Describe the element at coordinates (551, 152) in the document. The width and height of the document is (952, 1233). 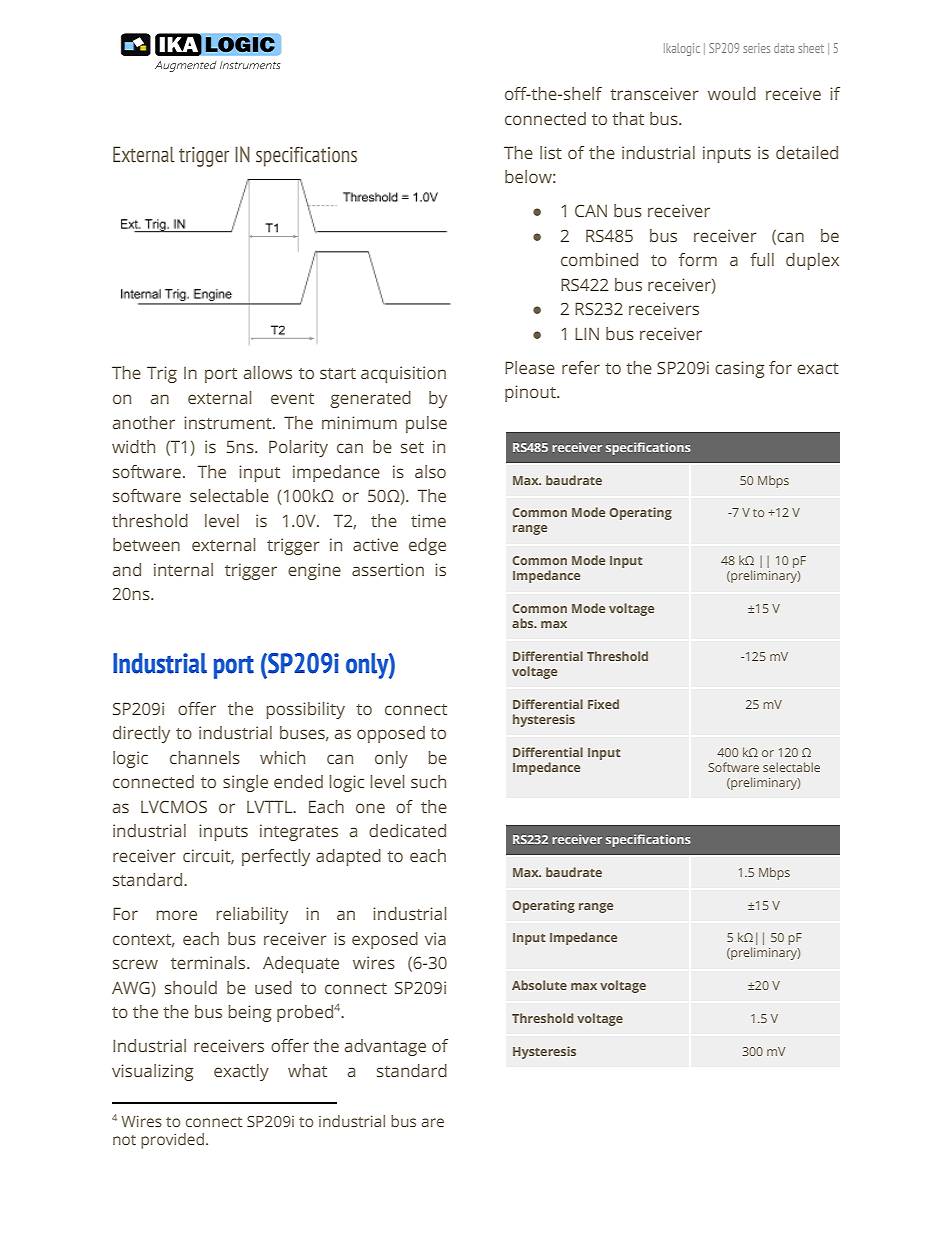
I see `list` at that location.
